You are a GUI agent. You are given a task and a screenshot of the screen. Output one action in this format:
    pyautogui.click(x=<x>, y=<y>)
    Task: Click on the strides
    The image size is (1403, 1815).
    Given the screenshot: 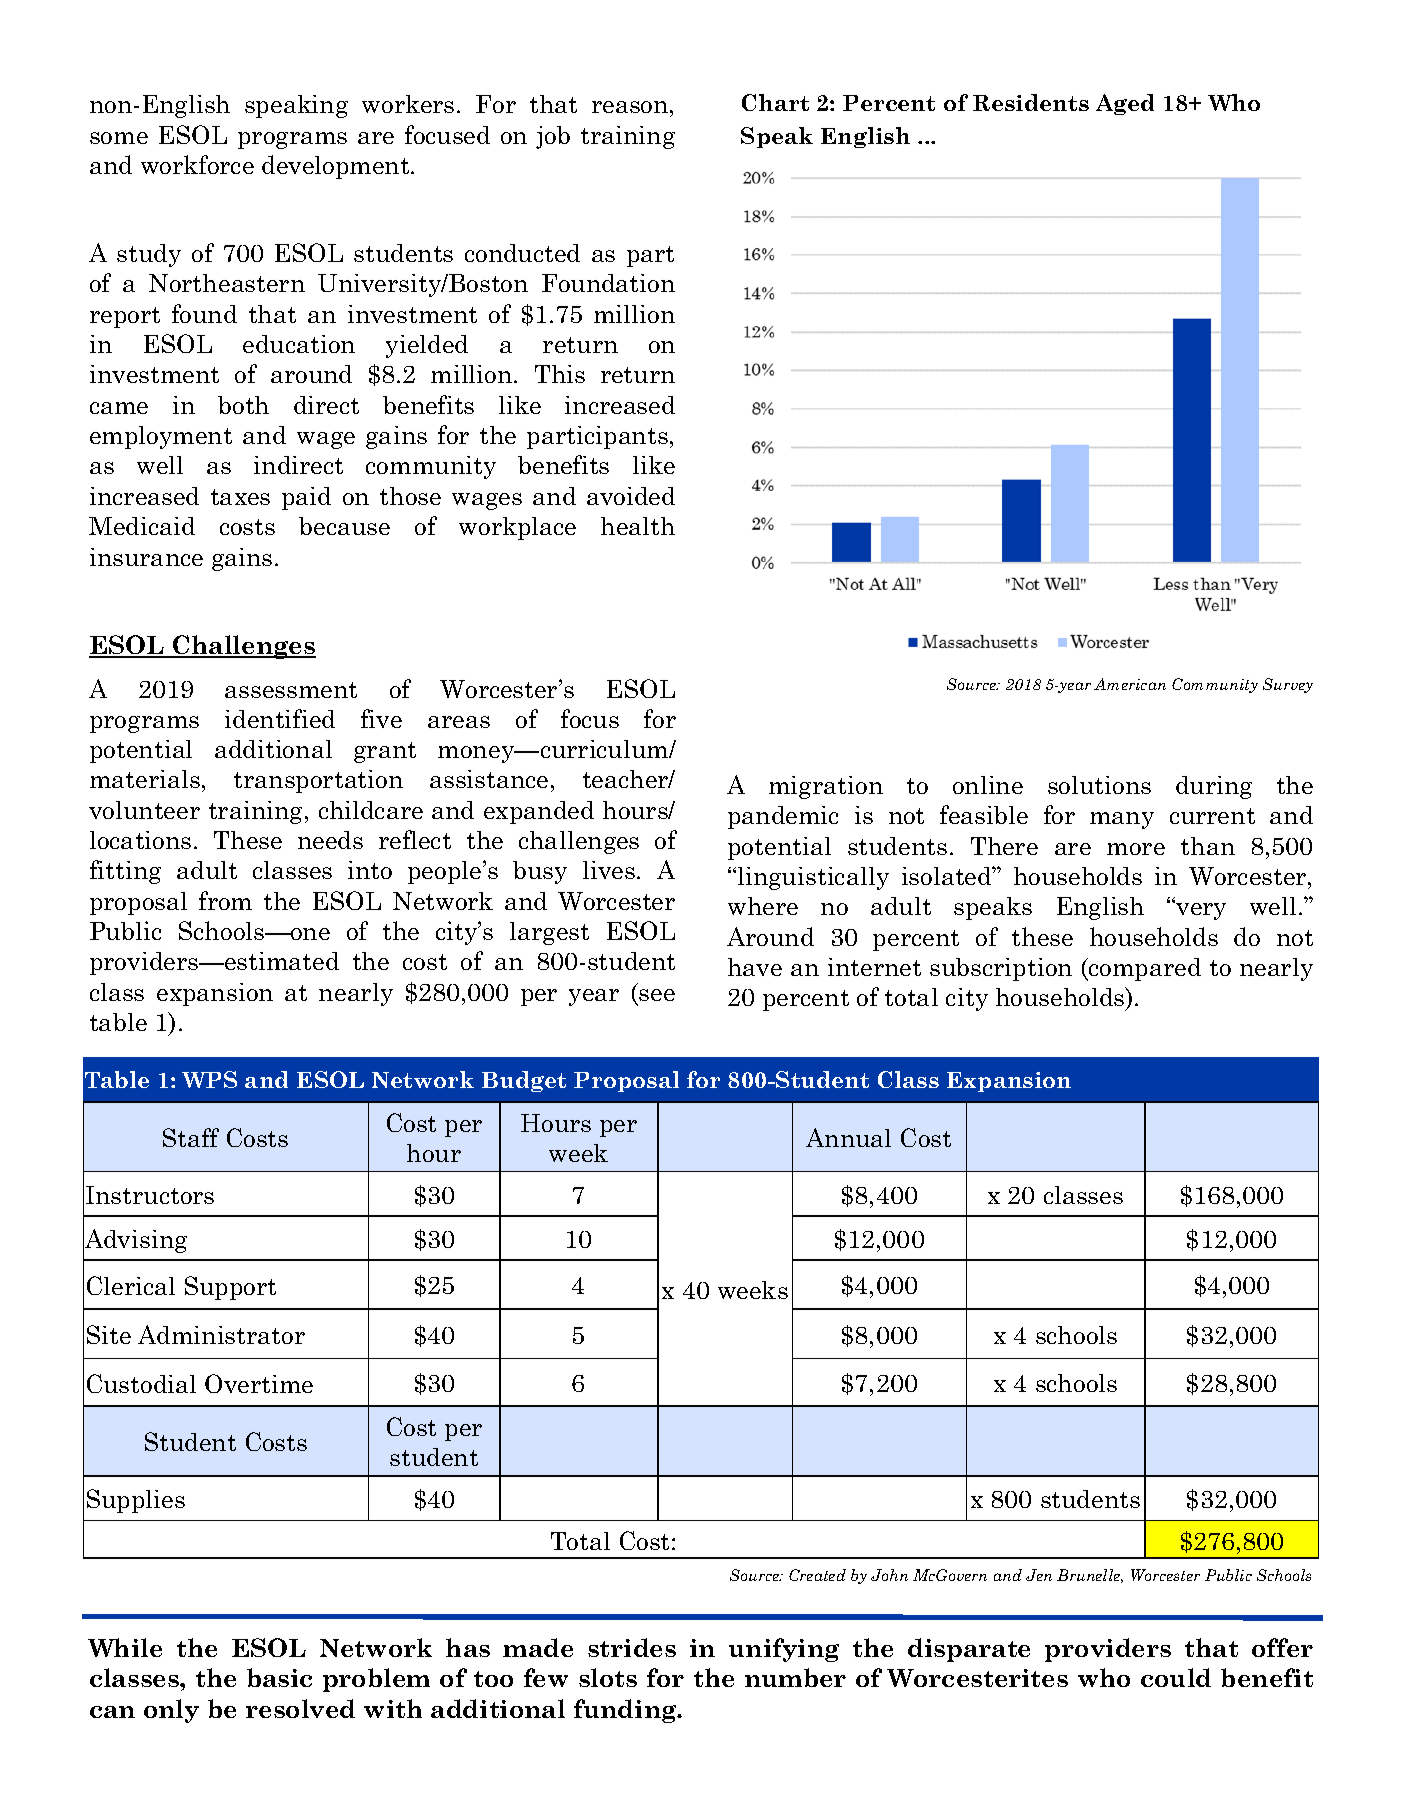 What is the action you would take?
    pyautogui.click(x=632, y=1647)
